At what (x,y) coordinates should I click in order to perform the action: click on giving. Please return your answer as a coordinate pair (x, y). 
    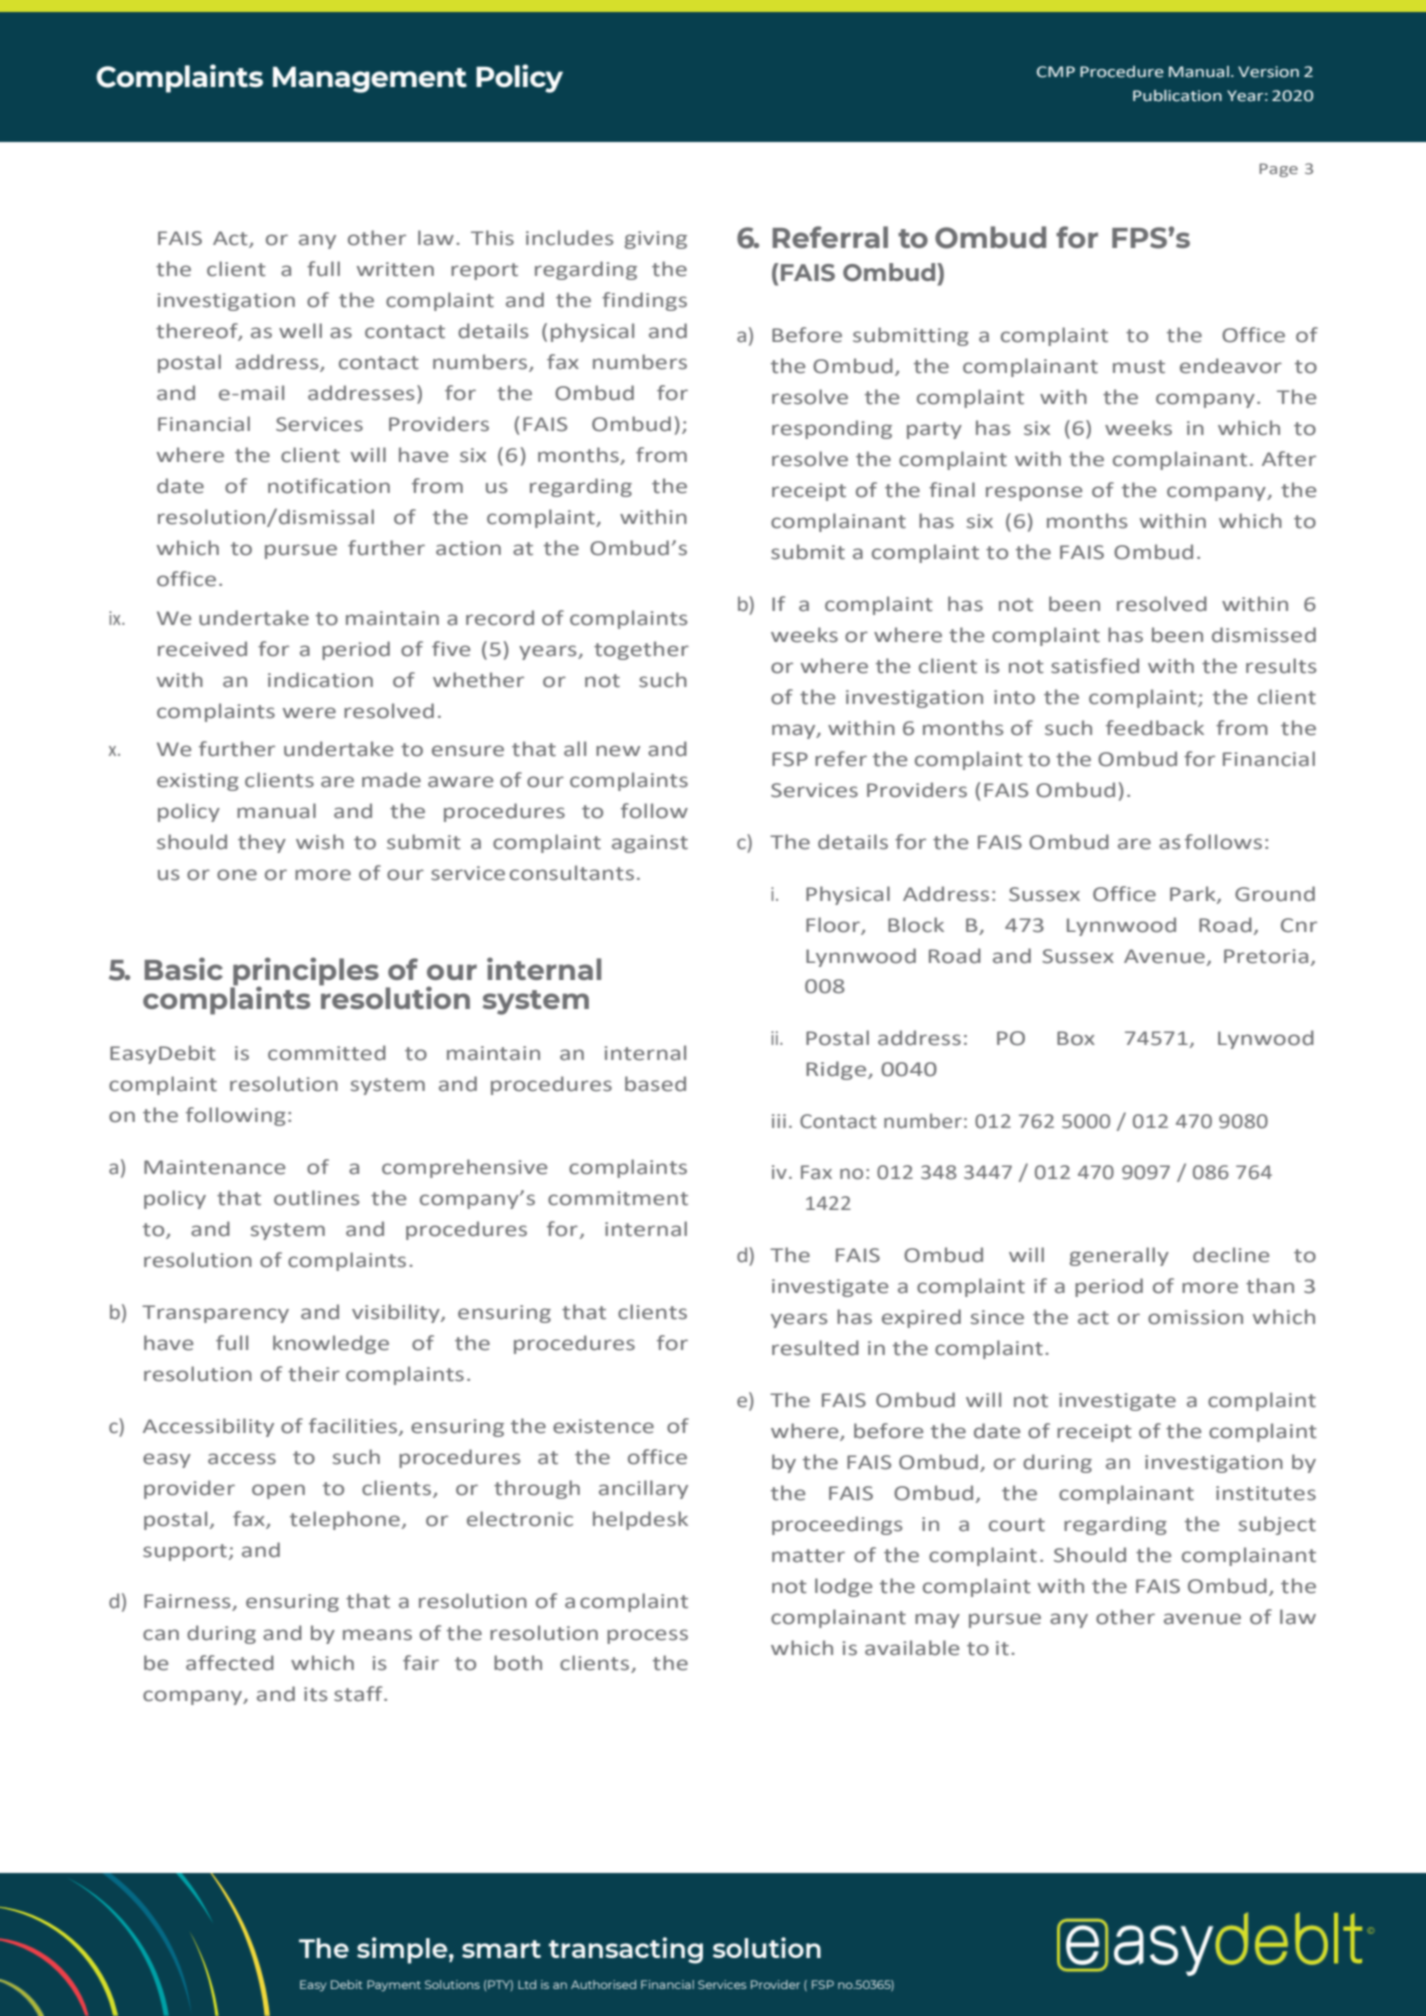
    Looking at the image, I should click on (655, 240).
